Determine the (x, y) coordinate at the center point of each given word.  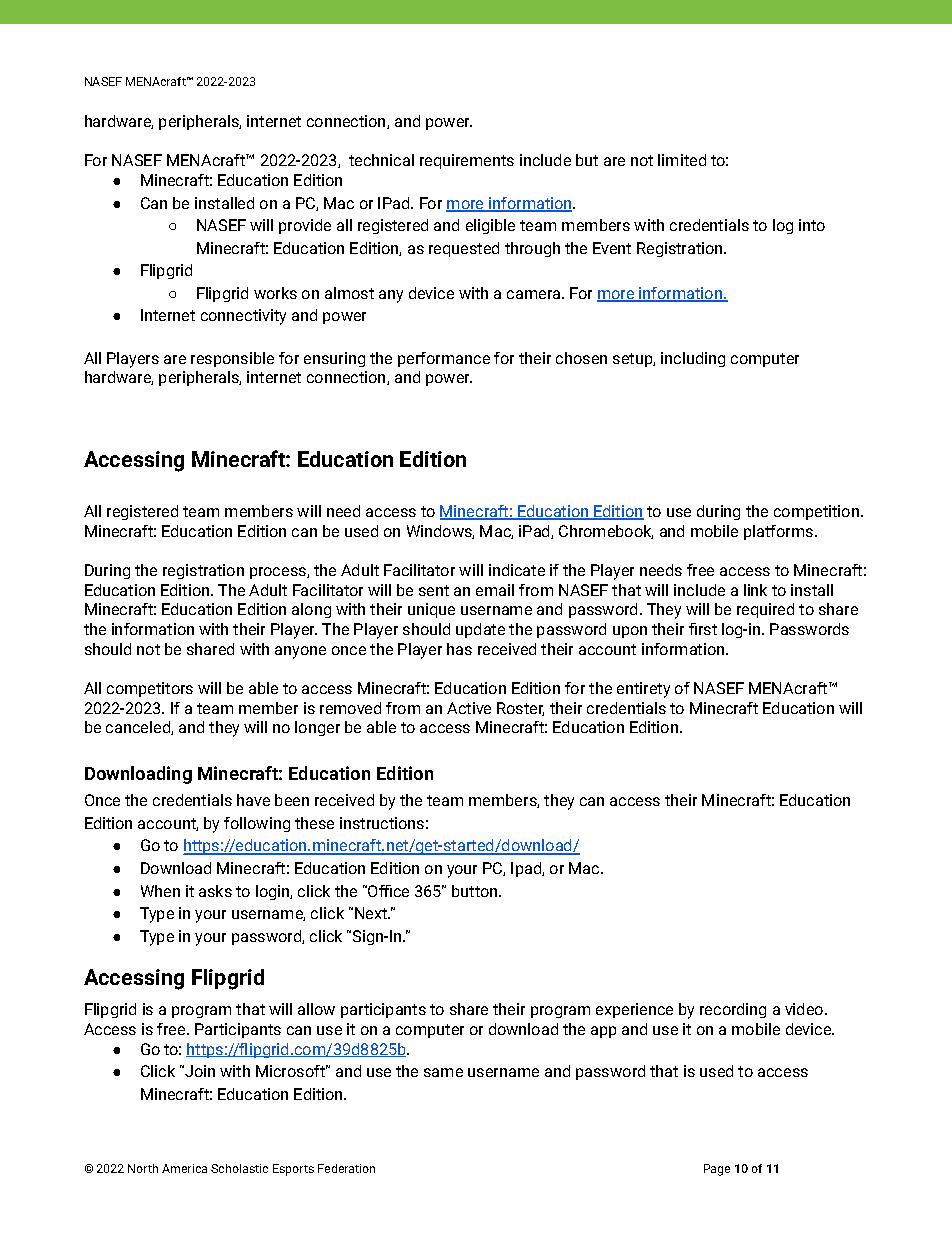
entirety (643, 690)
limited (682, 160)
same (443, 1072)
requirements (467, 161)
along (311, 610)
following (257, 824)
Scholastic (239, 1168)
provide (305, 226)
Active (469, 708)
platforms (780, 532)
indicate (517, 570)
